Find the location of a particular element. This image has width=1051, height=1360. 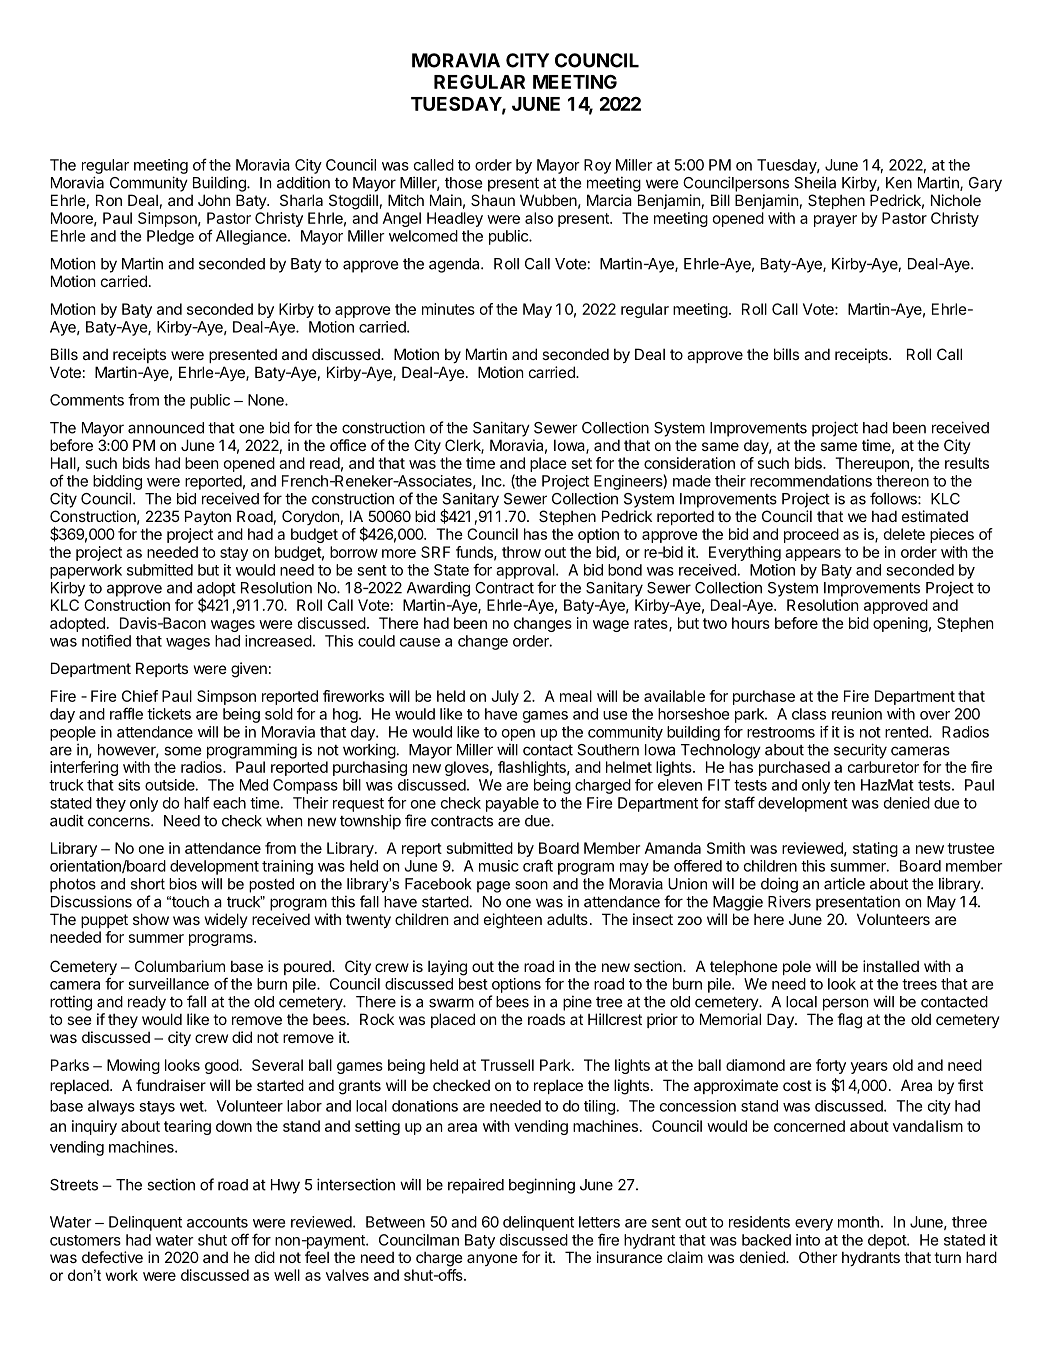

Ken is located at coordinates (899, 183).
